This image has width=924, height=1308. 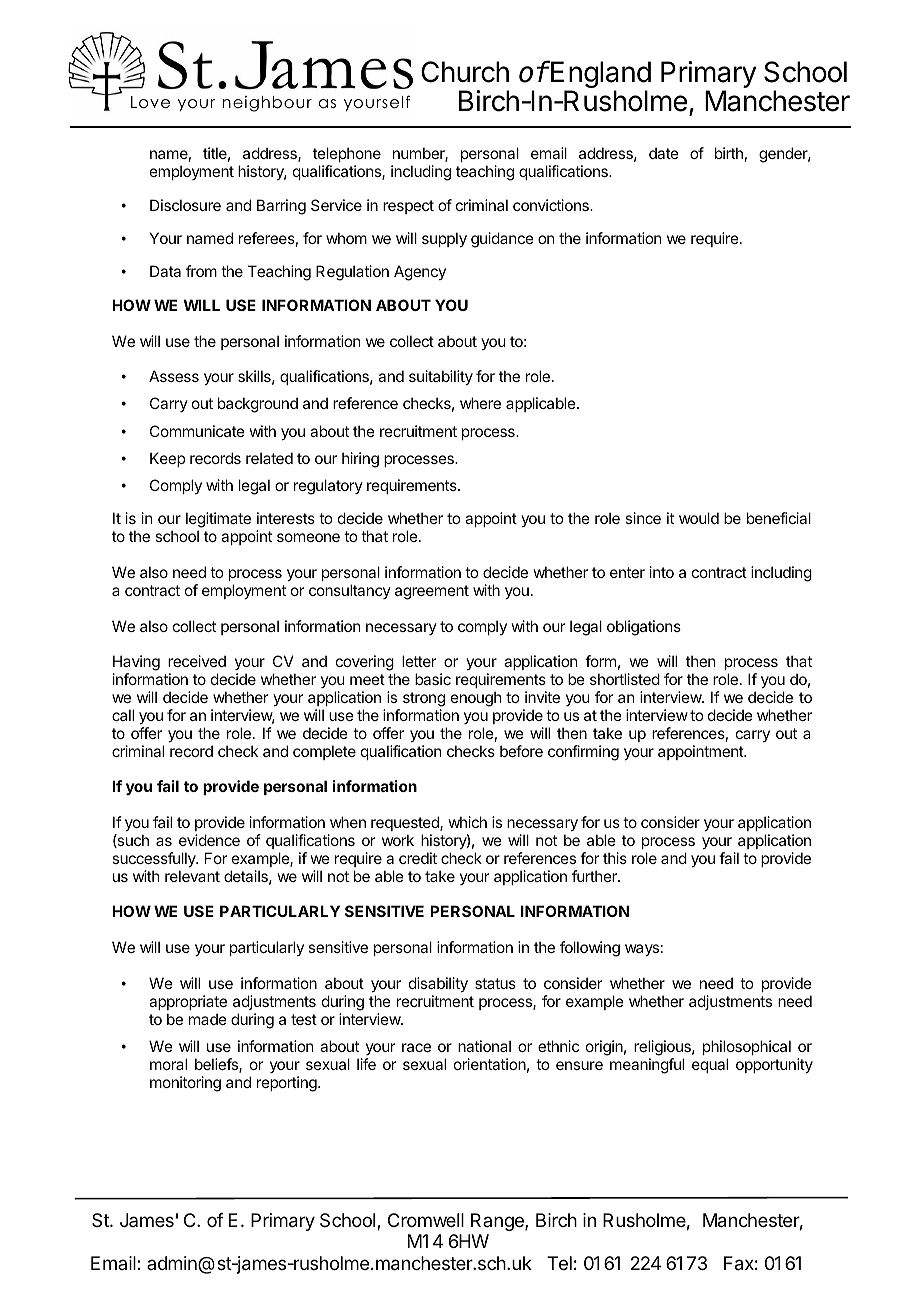 I want to click on monitoring, so click(x=185, y=1084).
